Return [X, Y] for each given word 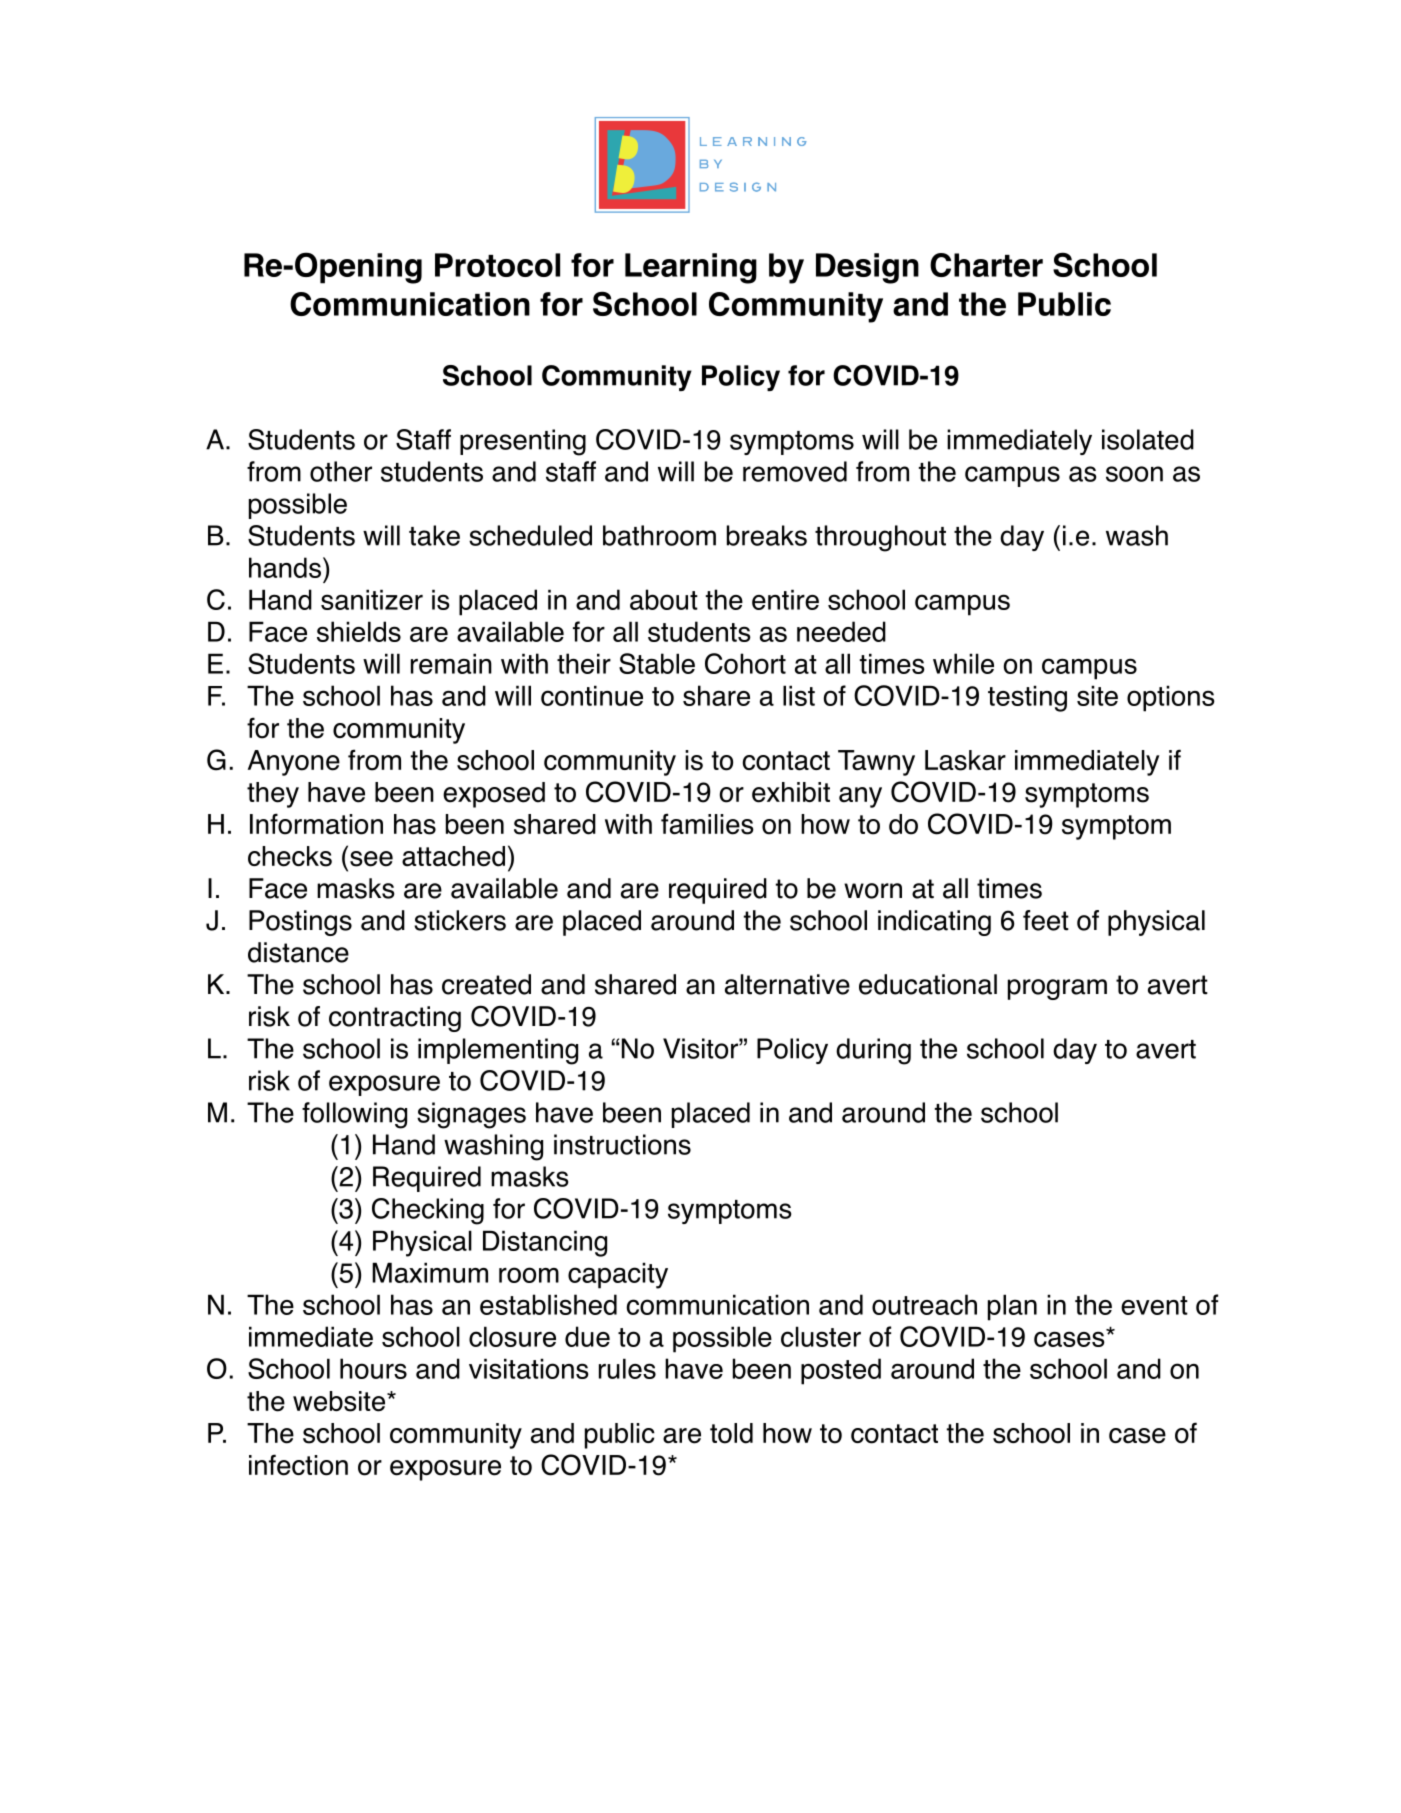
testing [1027, 698]
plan [1012, 1307]
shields [359, 631]
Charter [986, 265]
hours [373, 1368]
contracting [395, 1019]
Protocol [497, 265]
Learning [691, 268]
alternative [787, 984]
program [1057, 989]
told [731, 1433]
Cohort [745, 663]
